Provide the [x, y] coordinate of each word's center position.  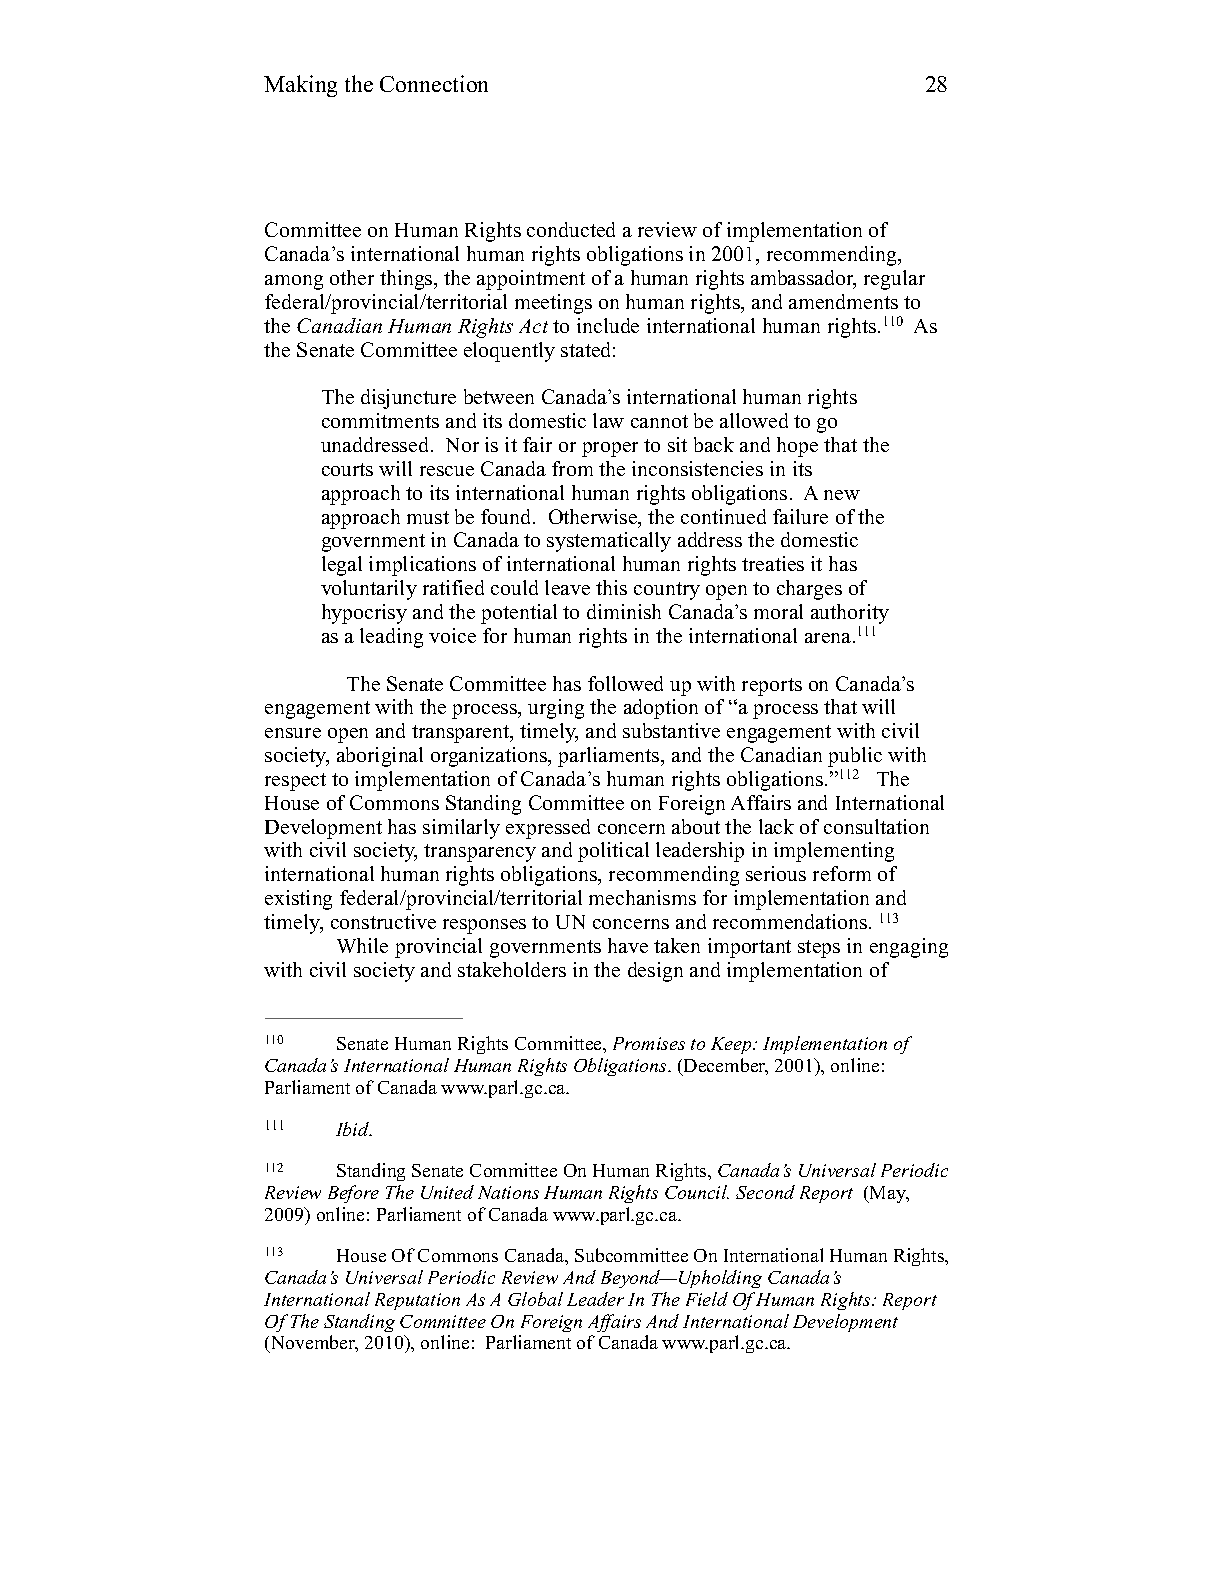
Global [535, 1299]
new [842, 495]
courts [347, 469]
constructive [383, 921]
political [613, 852]
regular [894, 280]
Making [300, 86]
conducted [571, 229]
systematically [609, 542]
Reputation [417, 1301]
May [888, 1194]
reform [842, 873]
